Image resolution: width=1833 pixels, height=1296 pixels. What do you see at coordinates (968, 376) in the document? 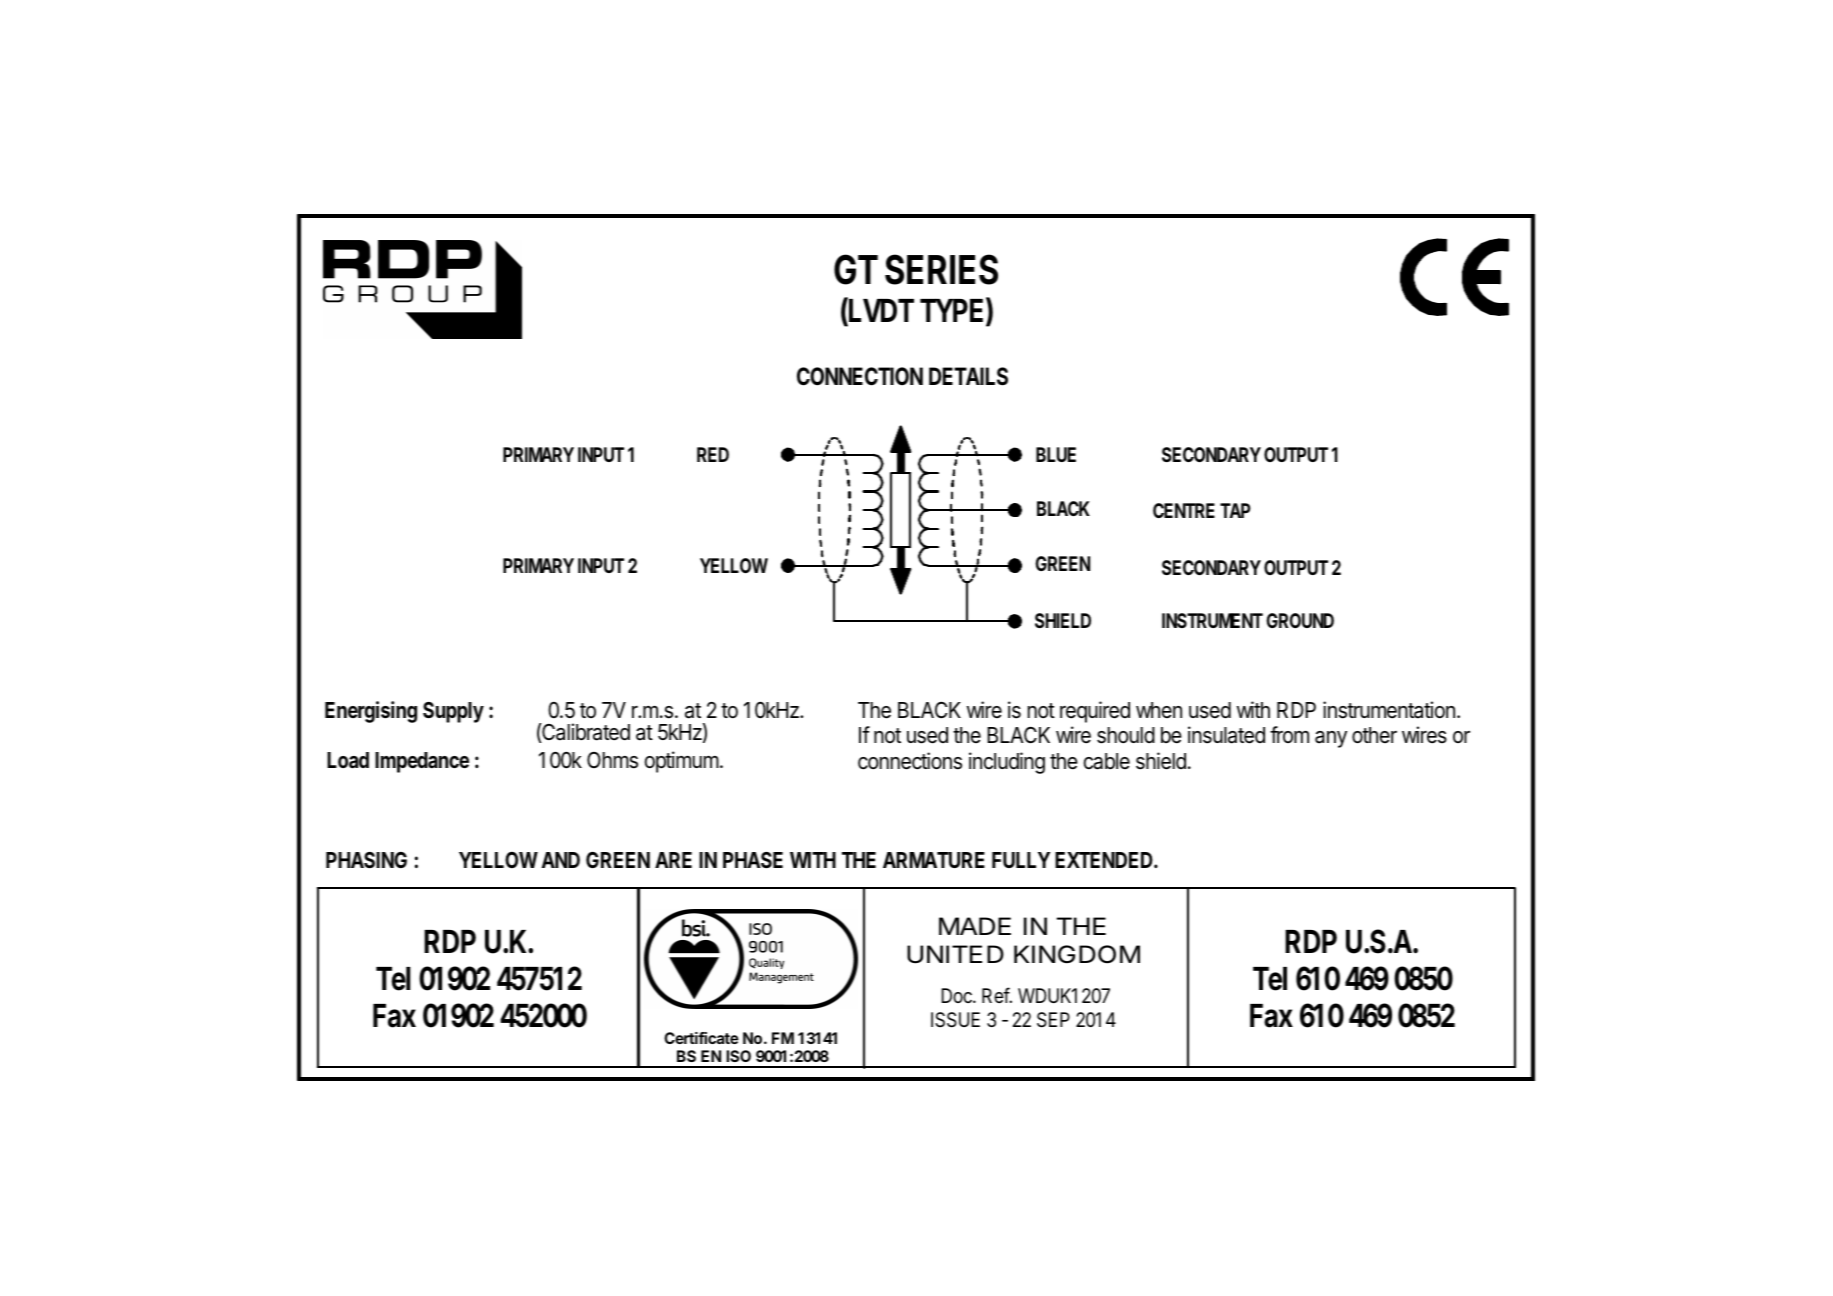
I see `DETAILS` at bounding box center [968, 376].
